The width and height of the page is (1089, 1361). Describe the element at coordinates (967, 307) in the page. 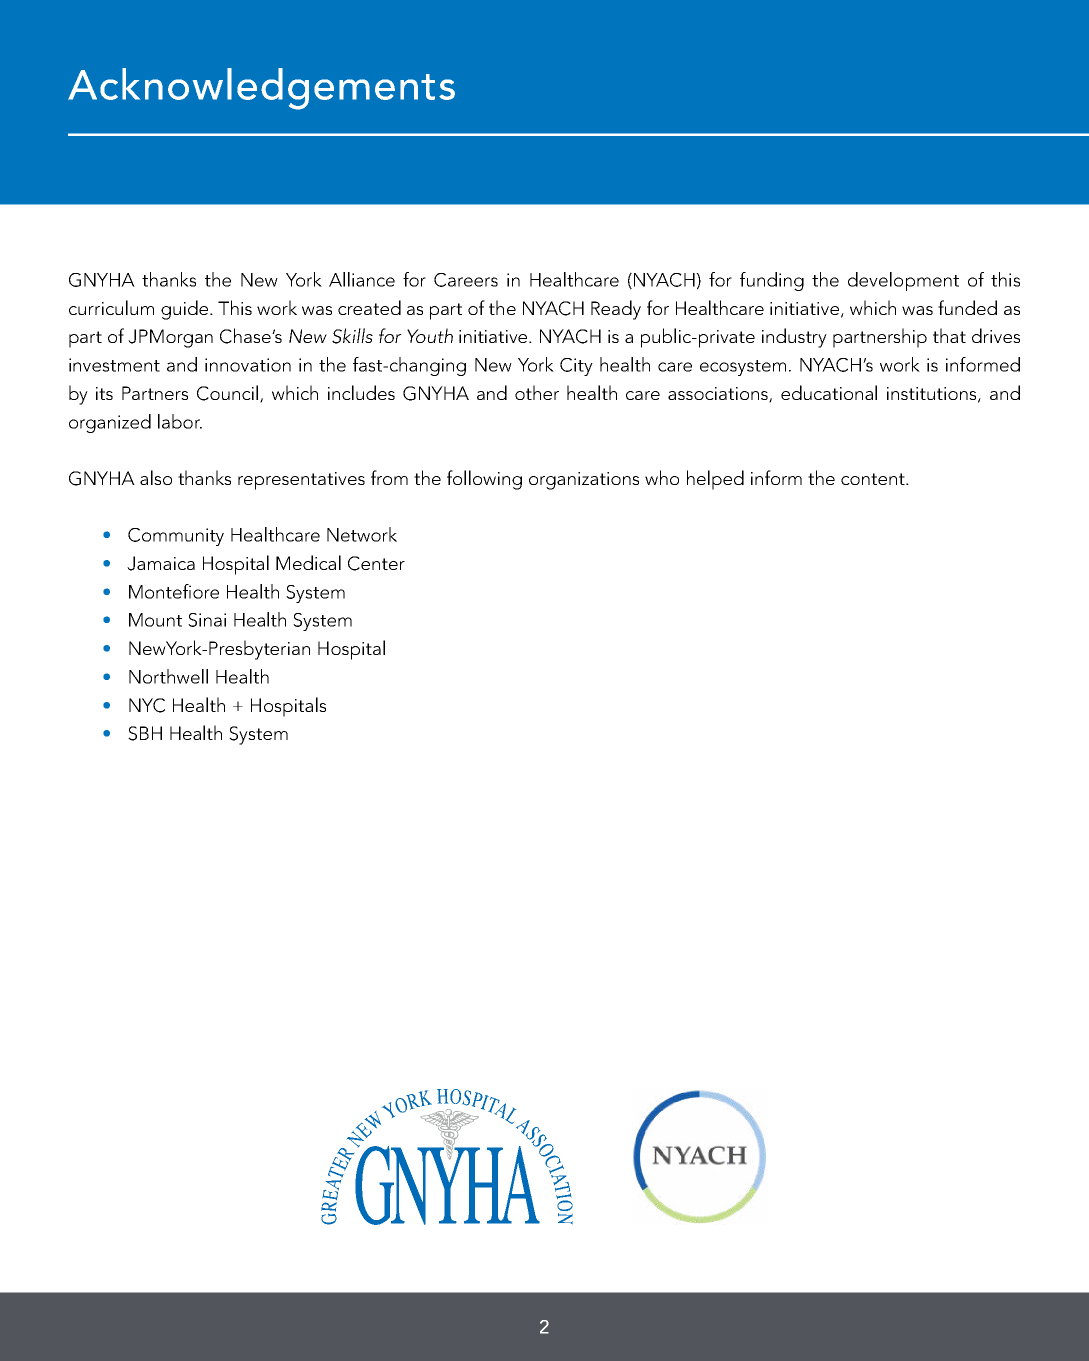

I see `funded` at that location.
